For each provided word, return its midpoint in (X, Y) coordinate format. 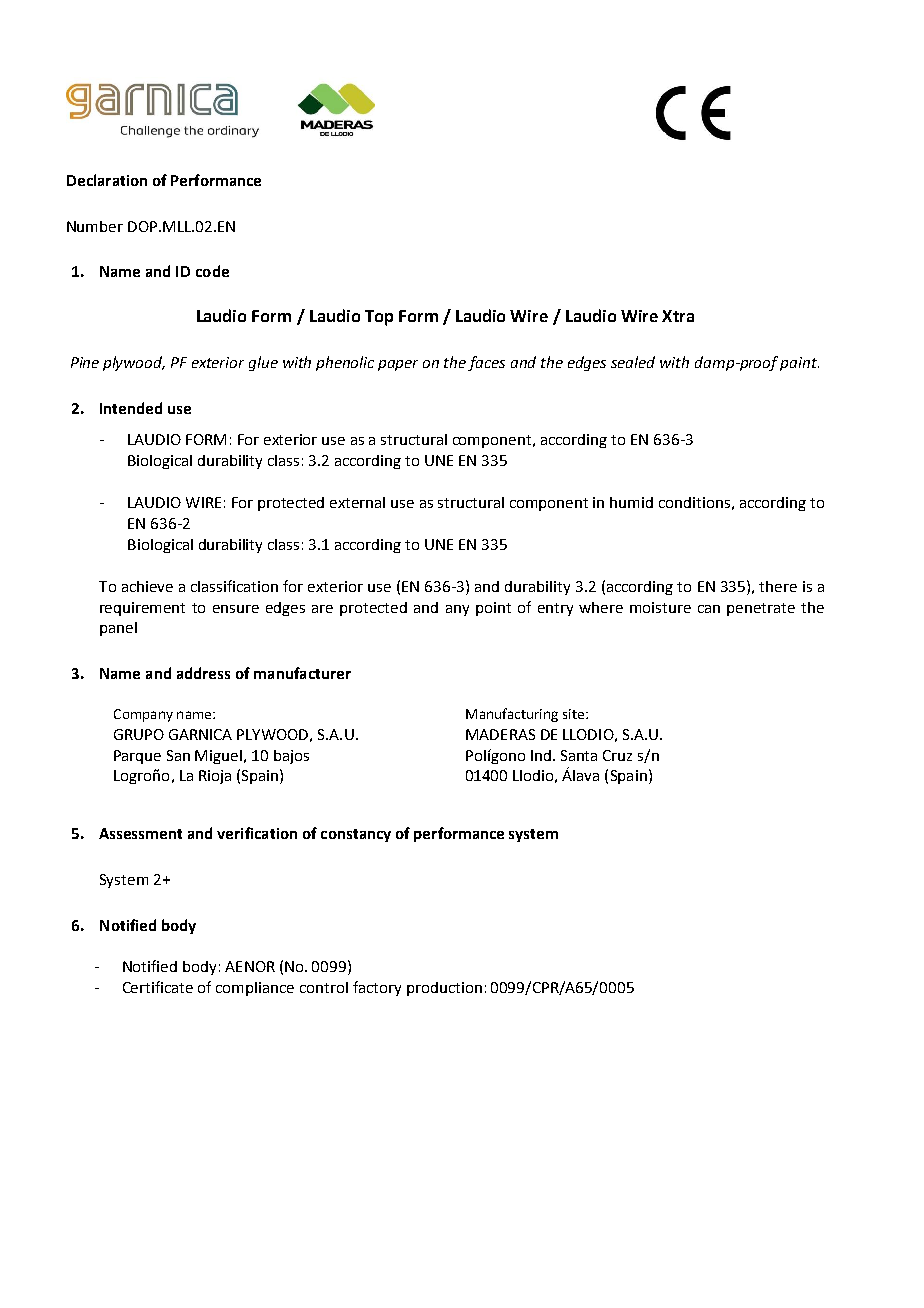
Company (143, 715)
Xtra (678, 316)
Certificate (158, 987)
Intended (131, 408)
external (357, 502)
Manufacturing (512, 715)
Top (379, 318)
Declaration (107, 180)
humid (631, 502)
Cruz (617, 755)
